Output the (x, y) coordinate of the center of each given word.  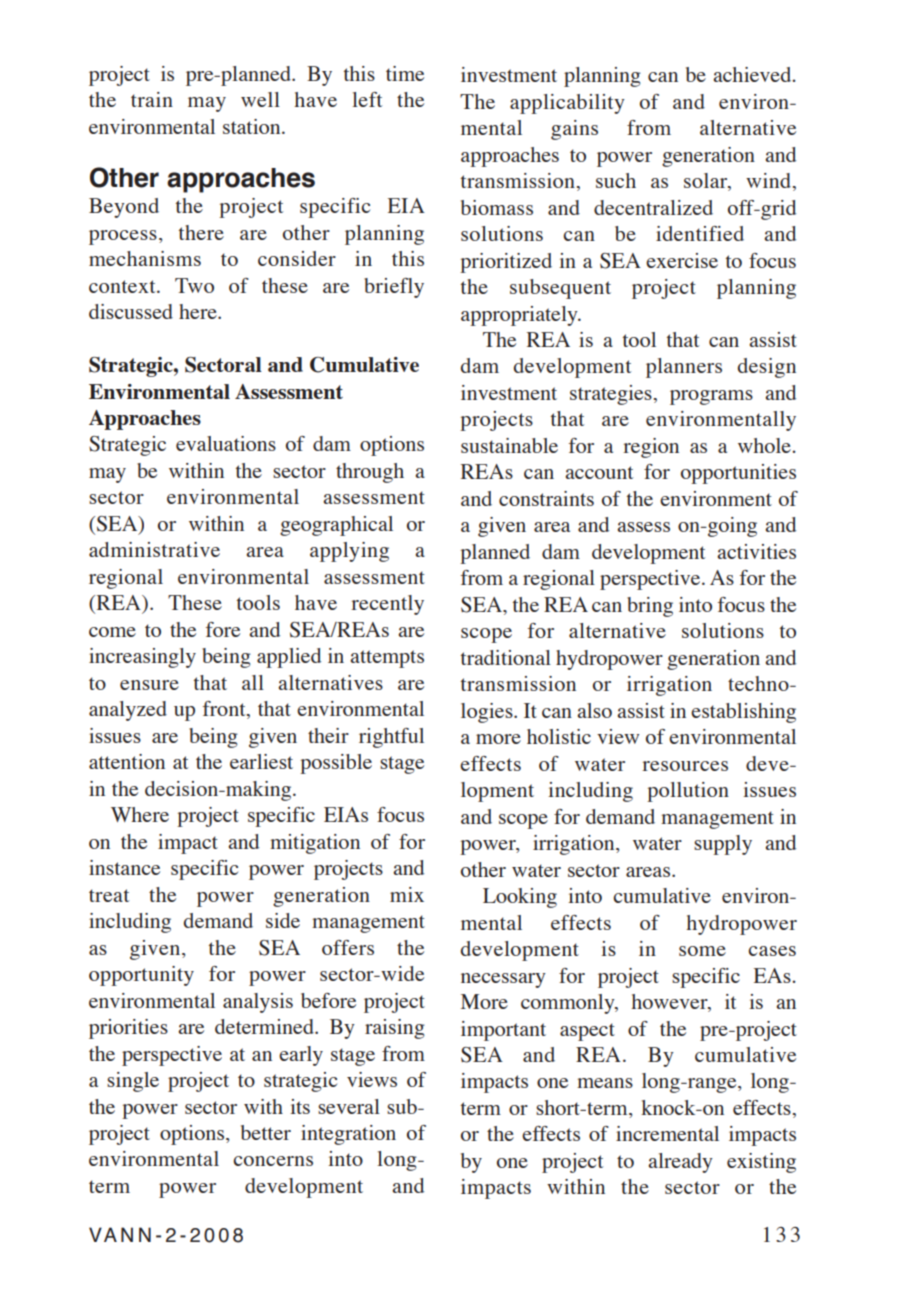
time (405, 73)
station (253, 126)
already (680, 1163)
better (266, 1132)
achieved (753, 74)
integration (348, 1135)
